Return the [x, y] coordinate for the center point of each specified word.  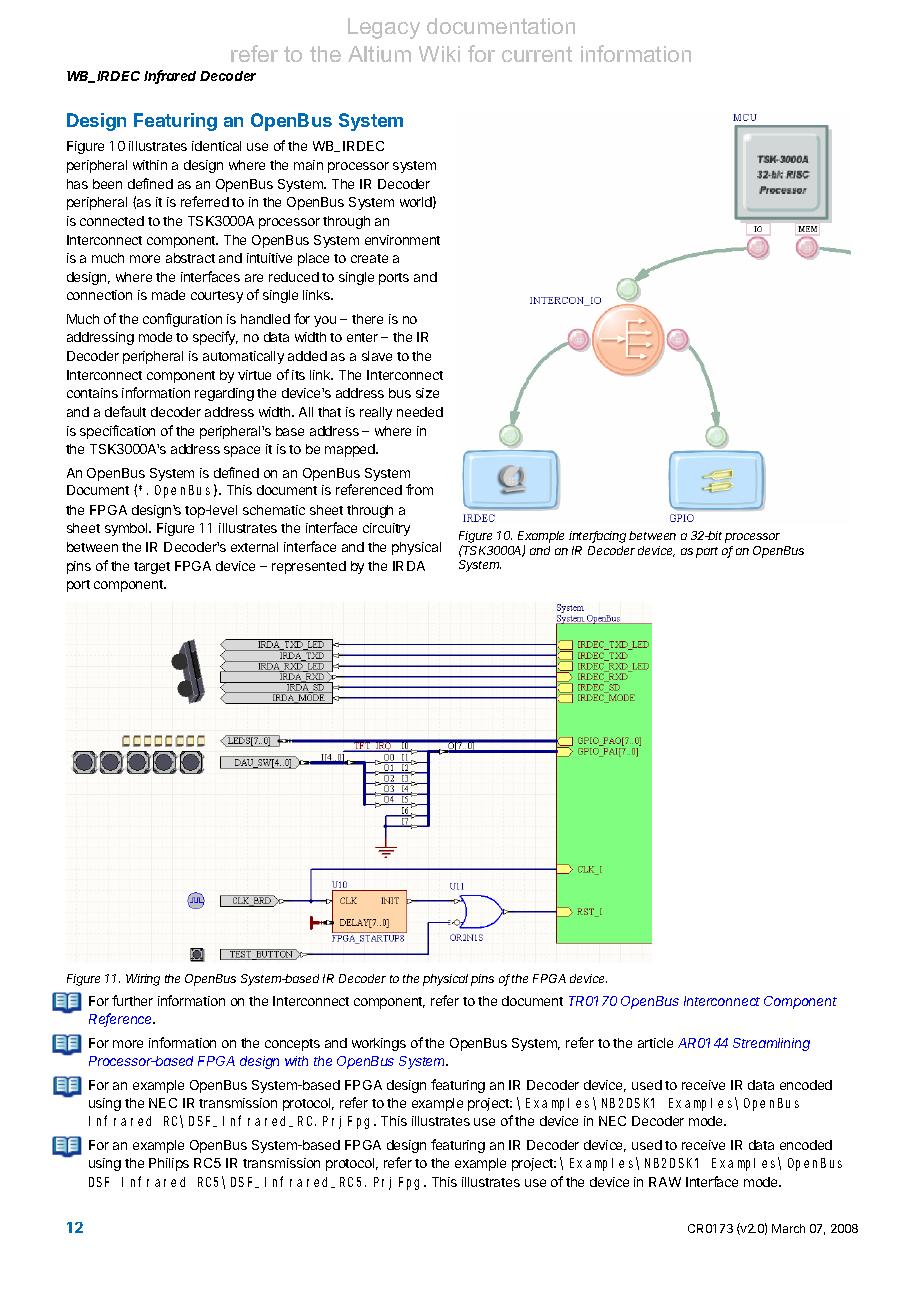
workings [379, 1044]
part [707, 552]
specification [117, 432]
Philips [169, 1164]
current [537, 54]
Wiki [439, 54]
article [655, 1043]
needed [420, 412]
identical [216, 146]
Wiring [143, 980]
